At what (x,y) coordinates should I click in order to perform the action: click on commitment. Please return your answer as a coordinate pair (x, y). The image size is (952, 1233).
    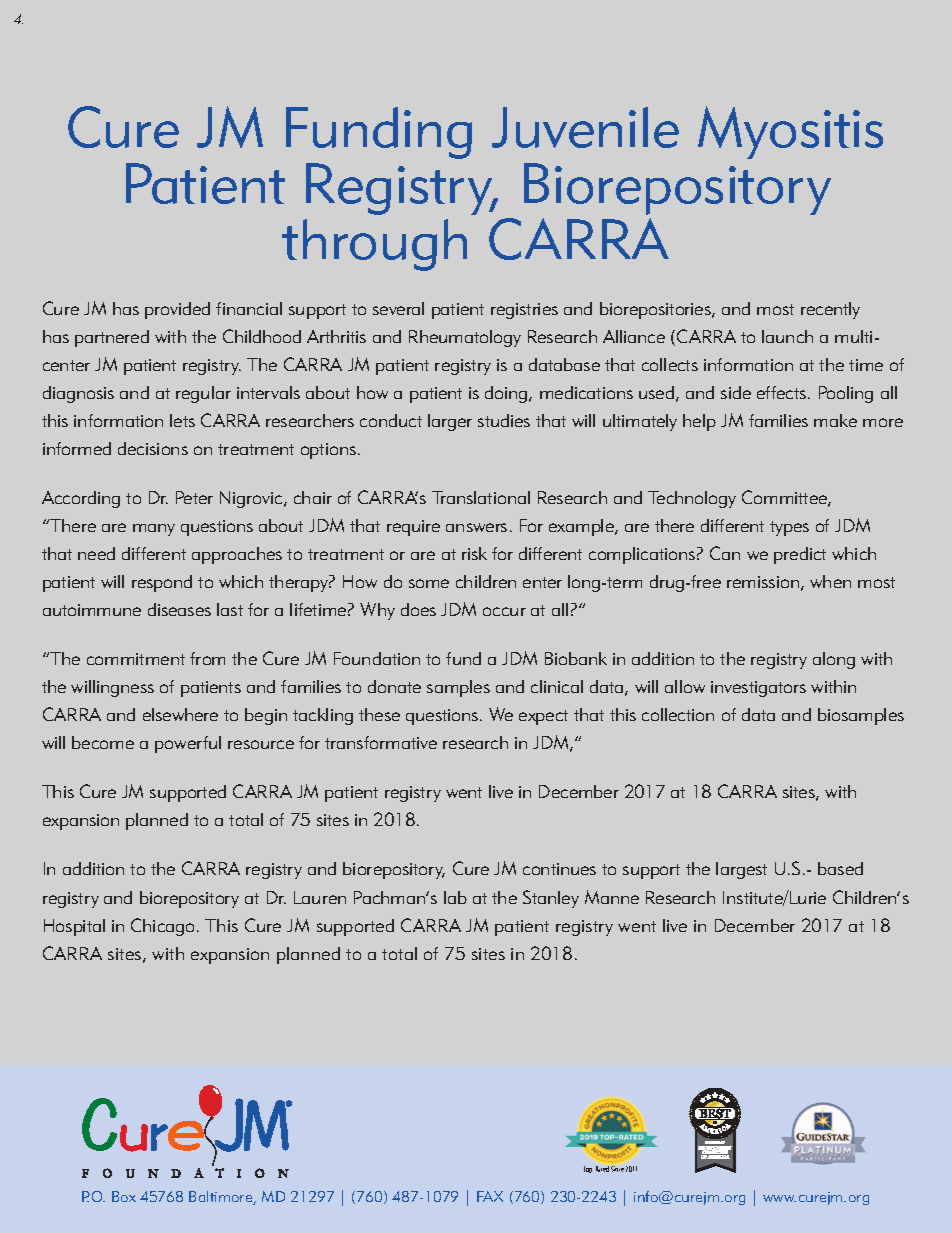
    Looking at the image, I should click on (136, 659).
